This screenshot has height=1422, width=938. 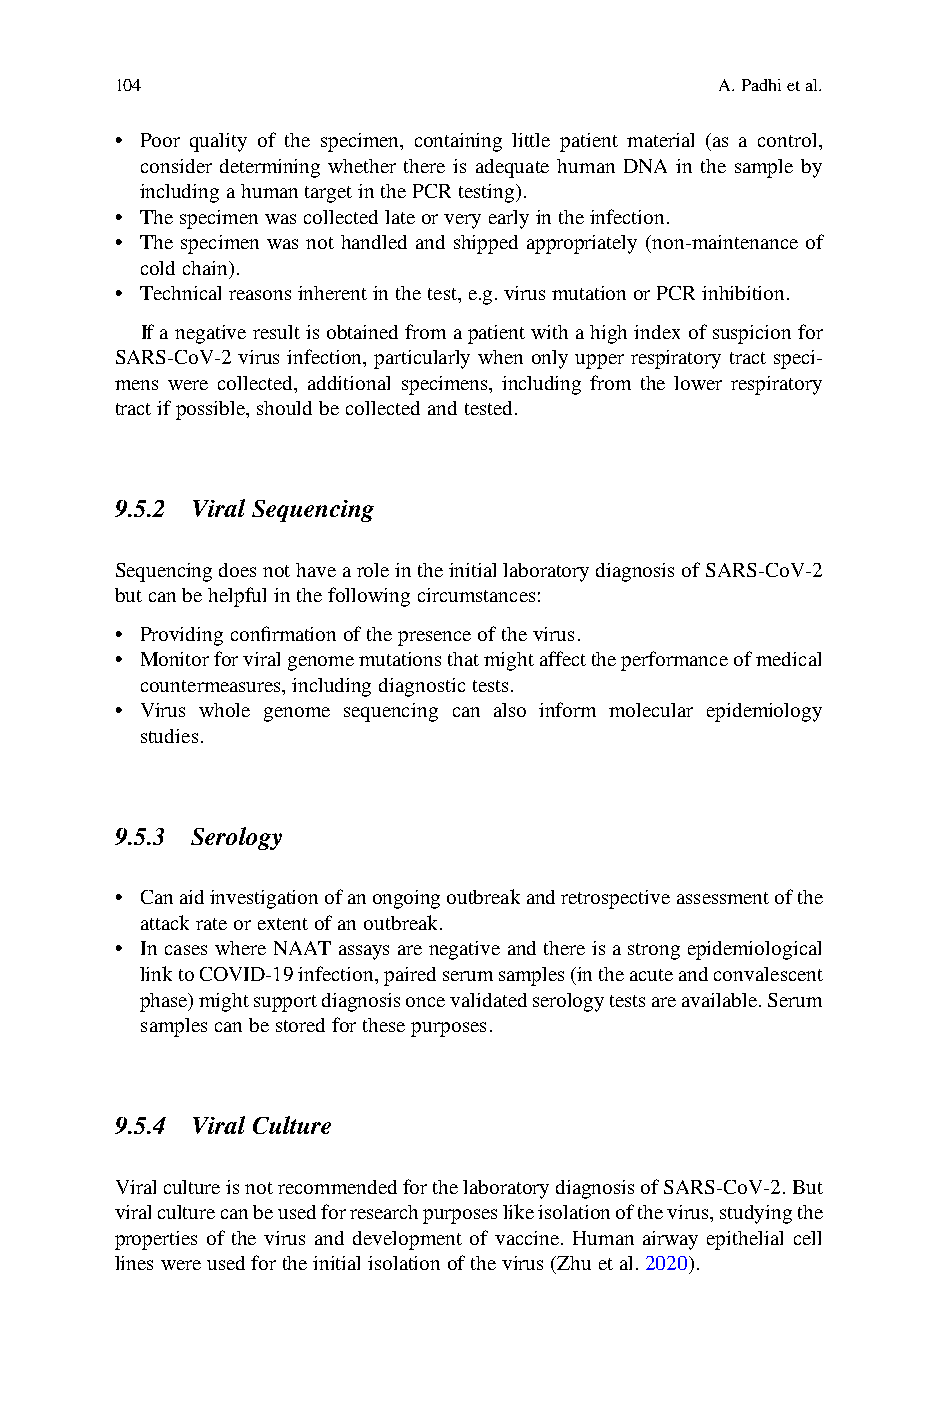 I want to click on does, so click(x=237, y=570).
